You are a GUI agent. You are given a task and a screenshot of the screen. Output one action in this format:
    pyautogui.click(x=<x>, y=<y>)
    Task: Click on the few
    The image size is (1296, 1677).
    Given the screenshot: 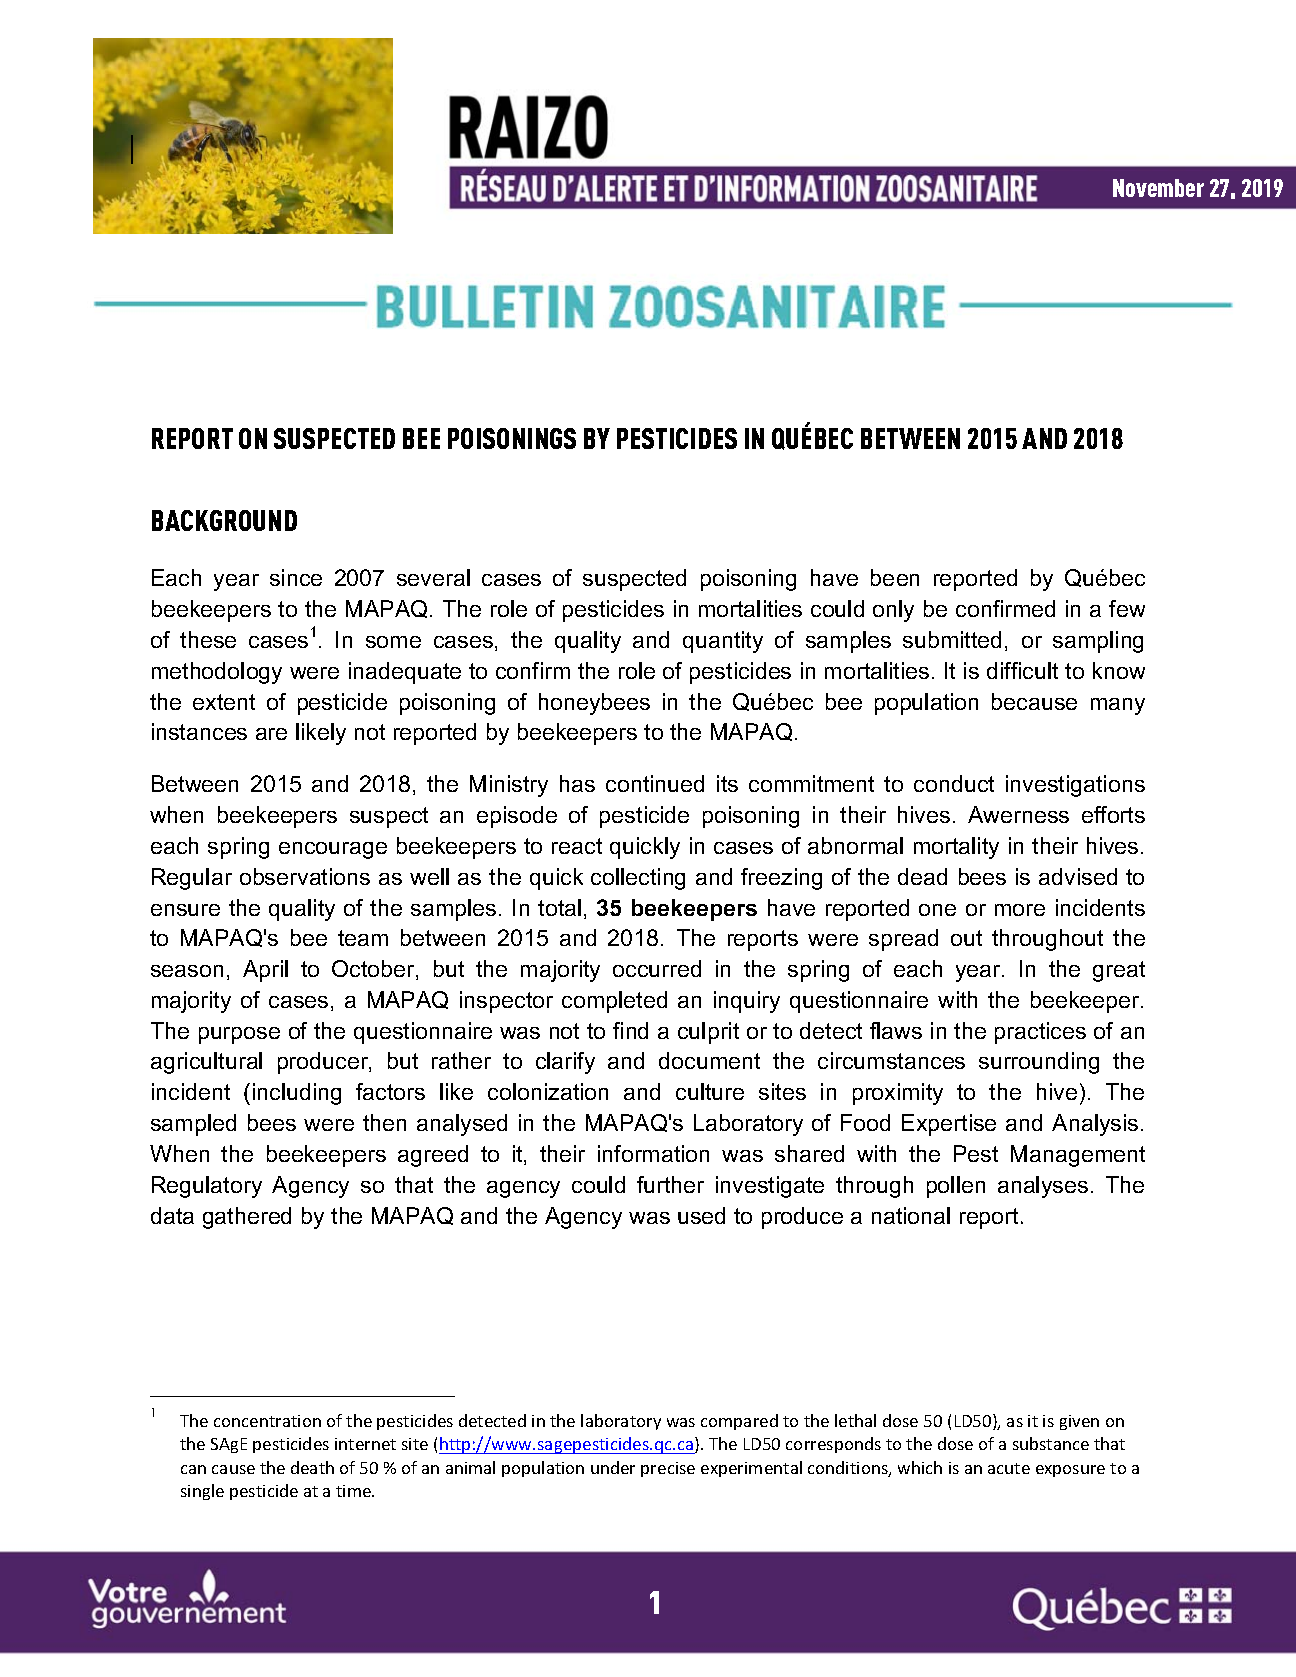 What is the action you would take?
    pyautogui.click(x=1127, y=608)
